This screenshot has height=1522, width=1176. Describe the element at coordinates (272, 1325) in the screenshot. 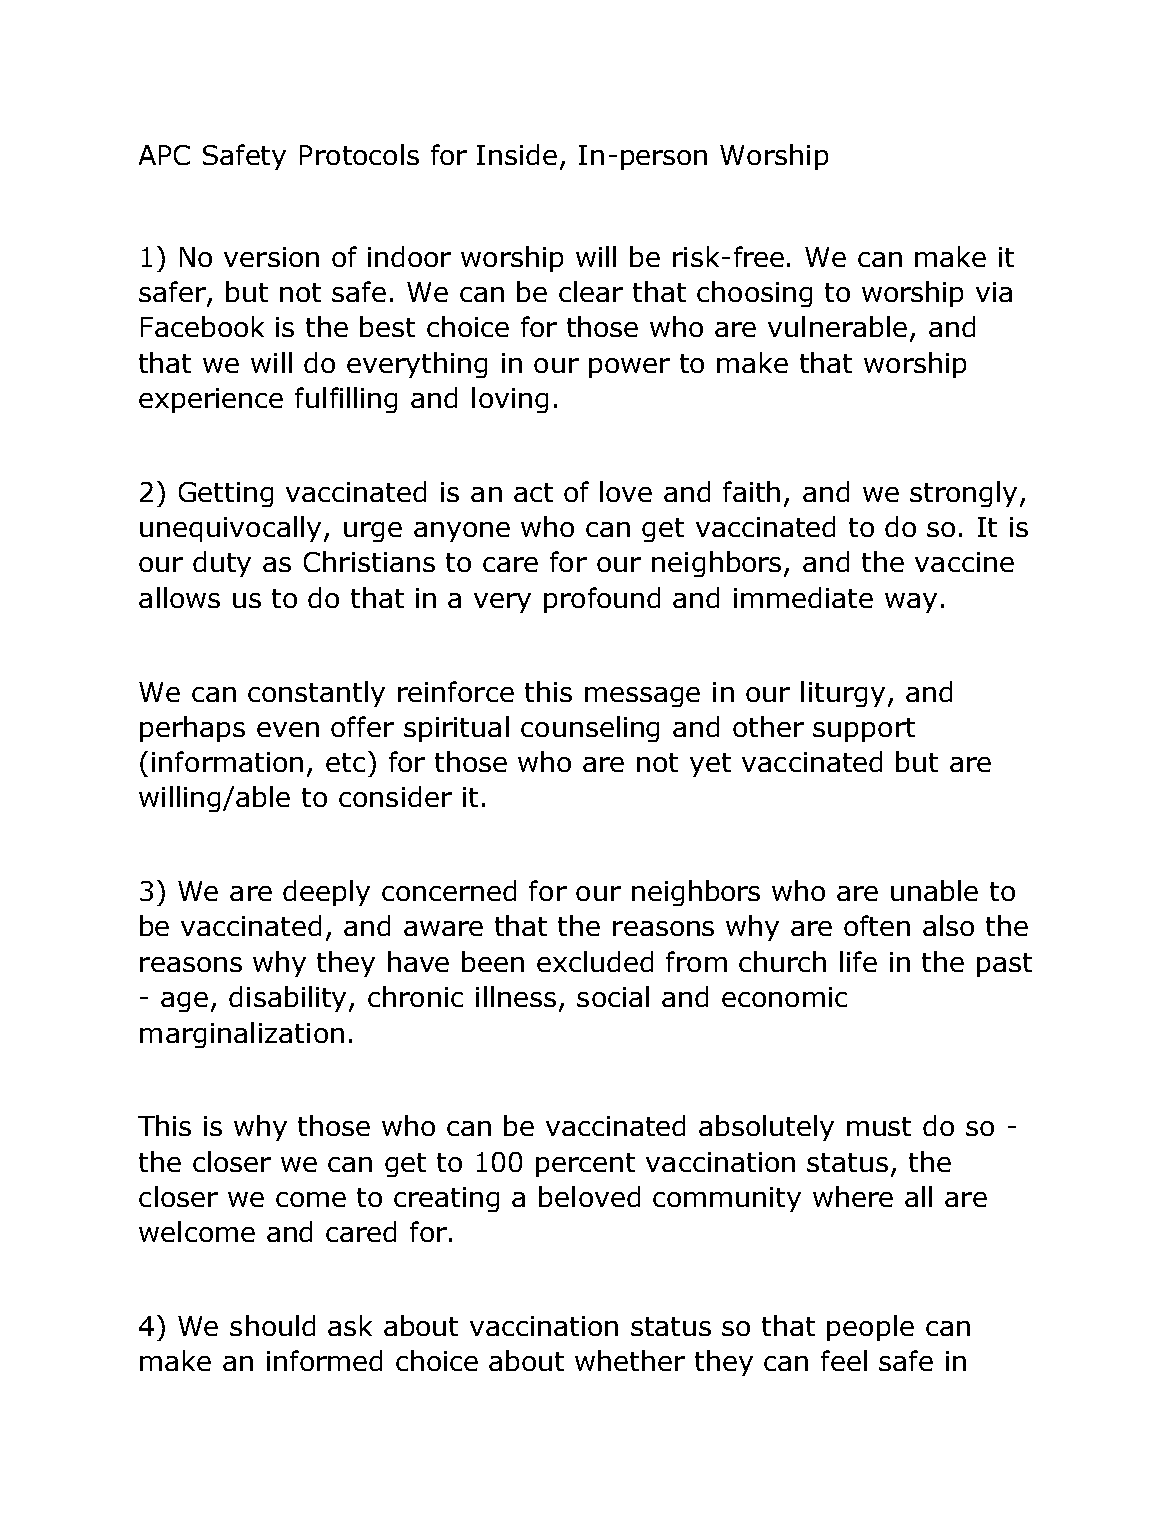

I see `should` at that location.
